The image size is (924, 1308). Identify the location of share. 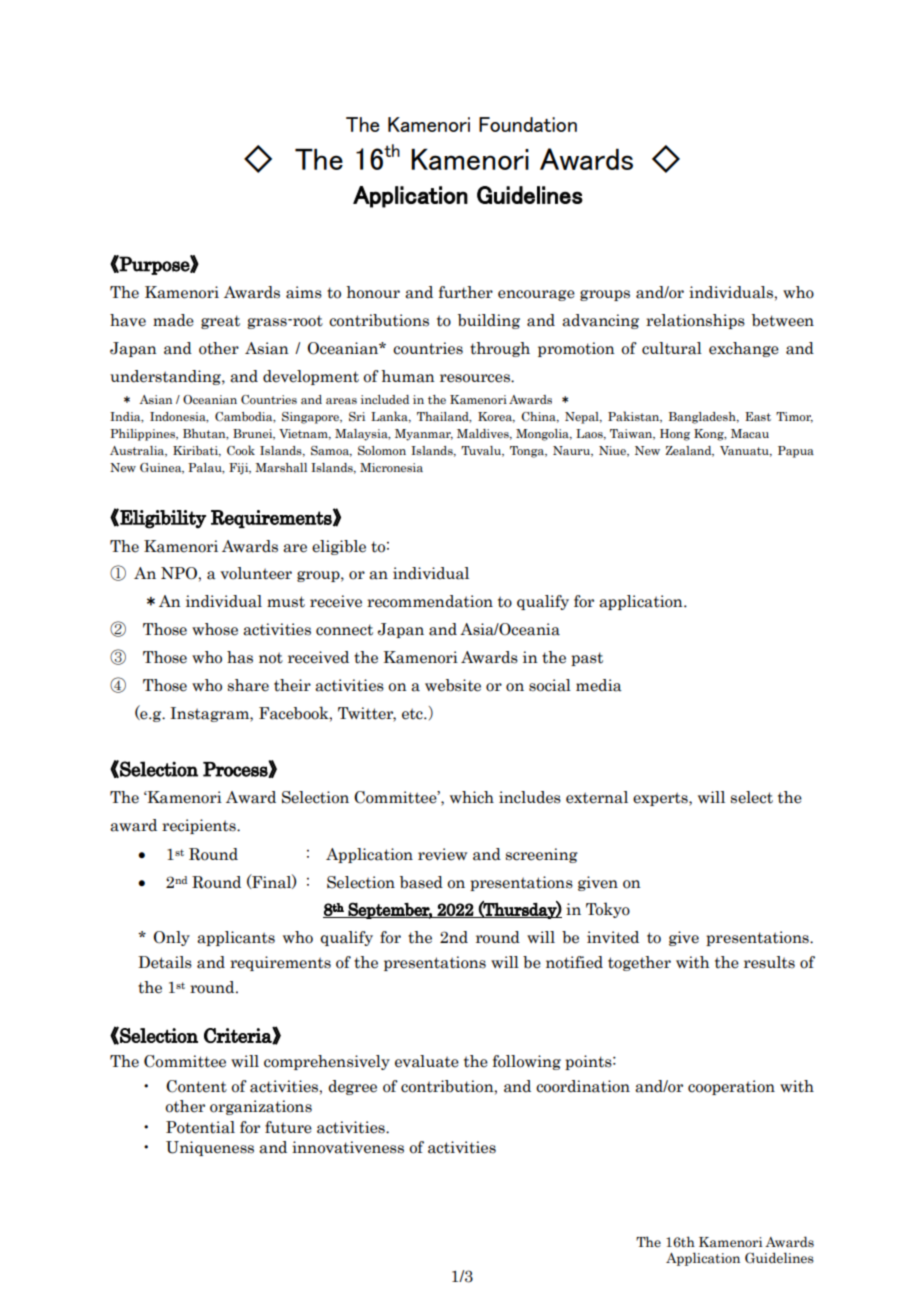
(248, 685).
